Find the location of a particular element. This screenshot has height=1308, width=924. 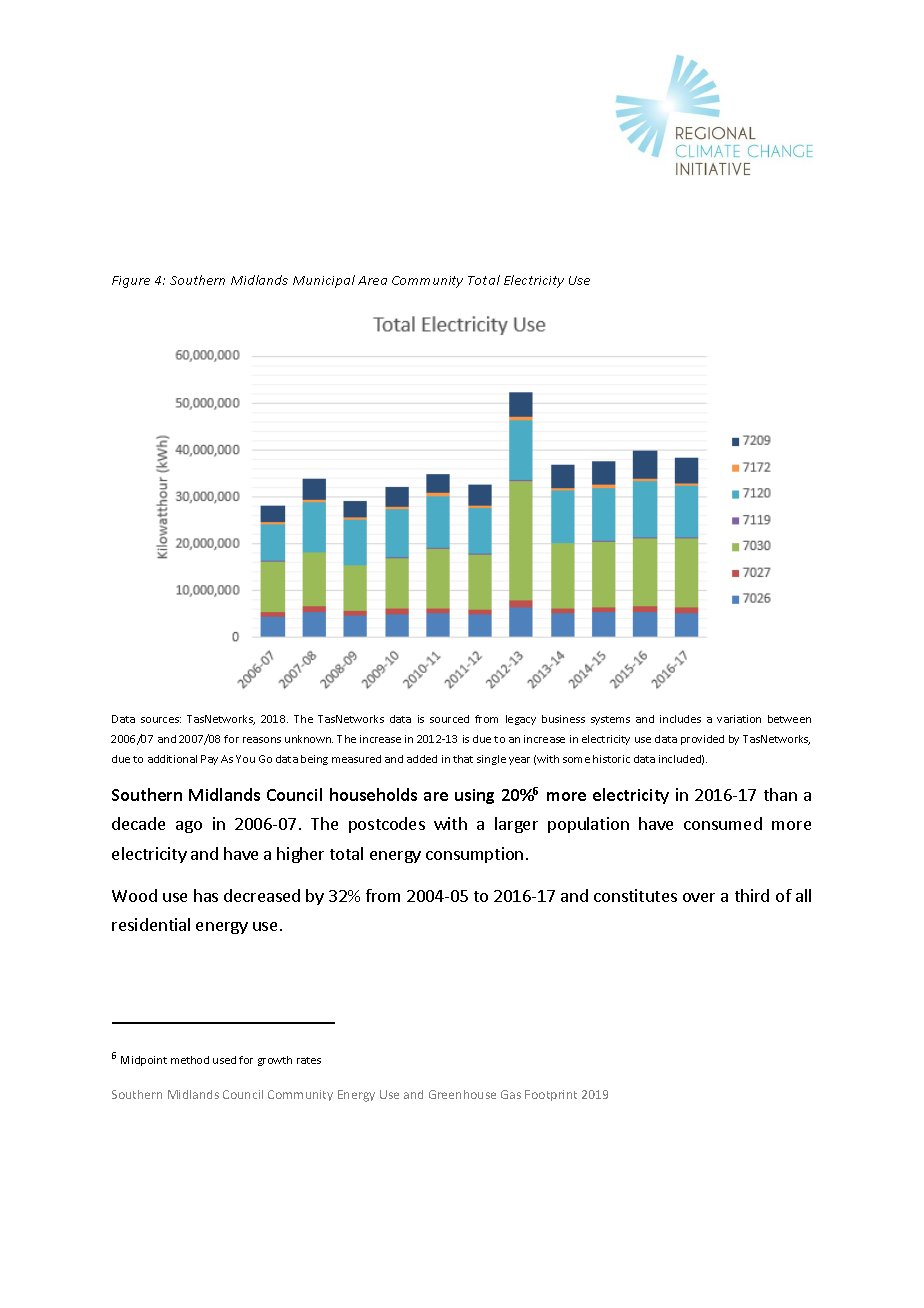

consumption is located at coordinates (474, 855).
